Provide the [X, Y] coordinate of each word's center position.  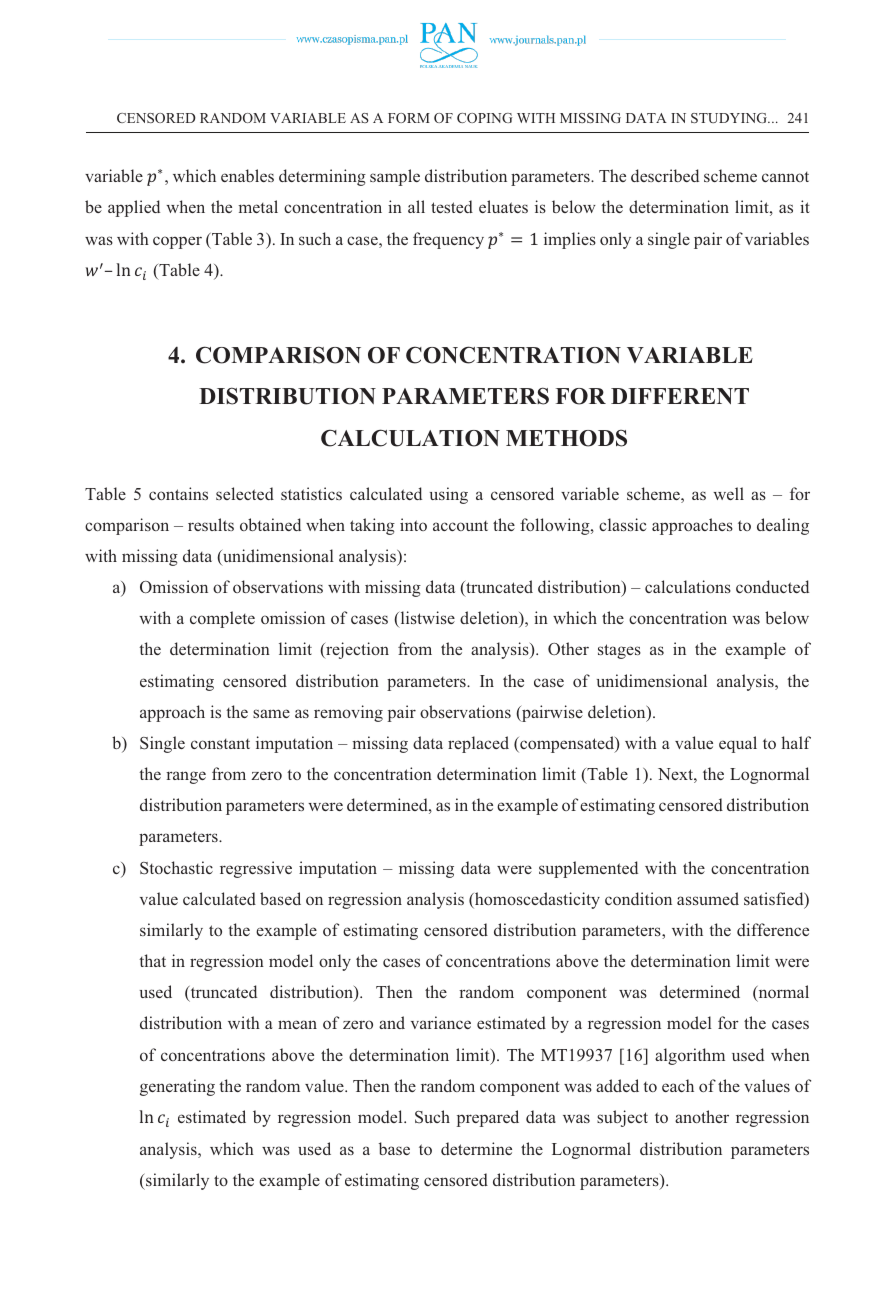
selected [245, 493]
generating [177, 1087]
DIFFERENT [680, 396]
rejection [356, 650]
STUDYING [730, 118]
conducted [772, 586]
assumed [708, 898]
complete [222, 619]
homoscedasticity [536, 900]
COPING [485, 118]
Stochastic [176, 868]
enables [247, 175]
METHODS [566, 438]
